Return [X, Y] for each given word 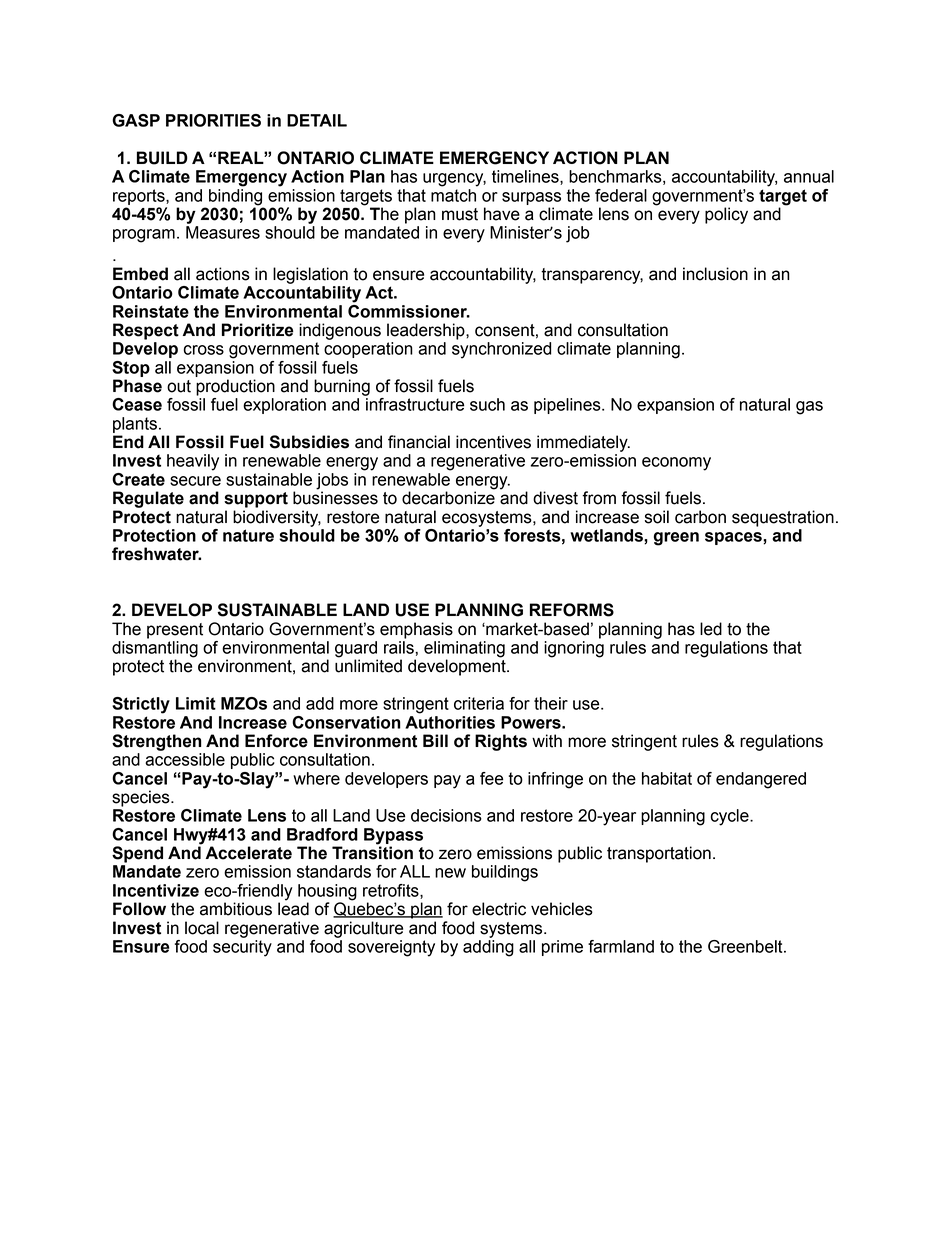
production [235, 387]
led [711, 629]
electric [499, 909]
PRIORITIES [213, 120]
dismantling [155, 650]
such [487, 404]
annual [809, 176]
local [202, 928]
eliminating [464, 650]
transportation [659, 854]
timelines [526, 177]
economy [676, 464]
